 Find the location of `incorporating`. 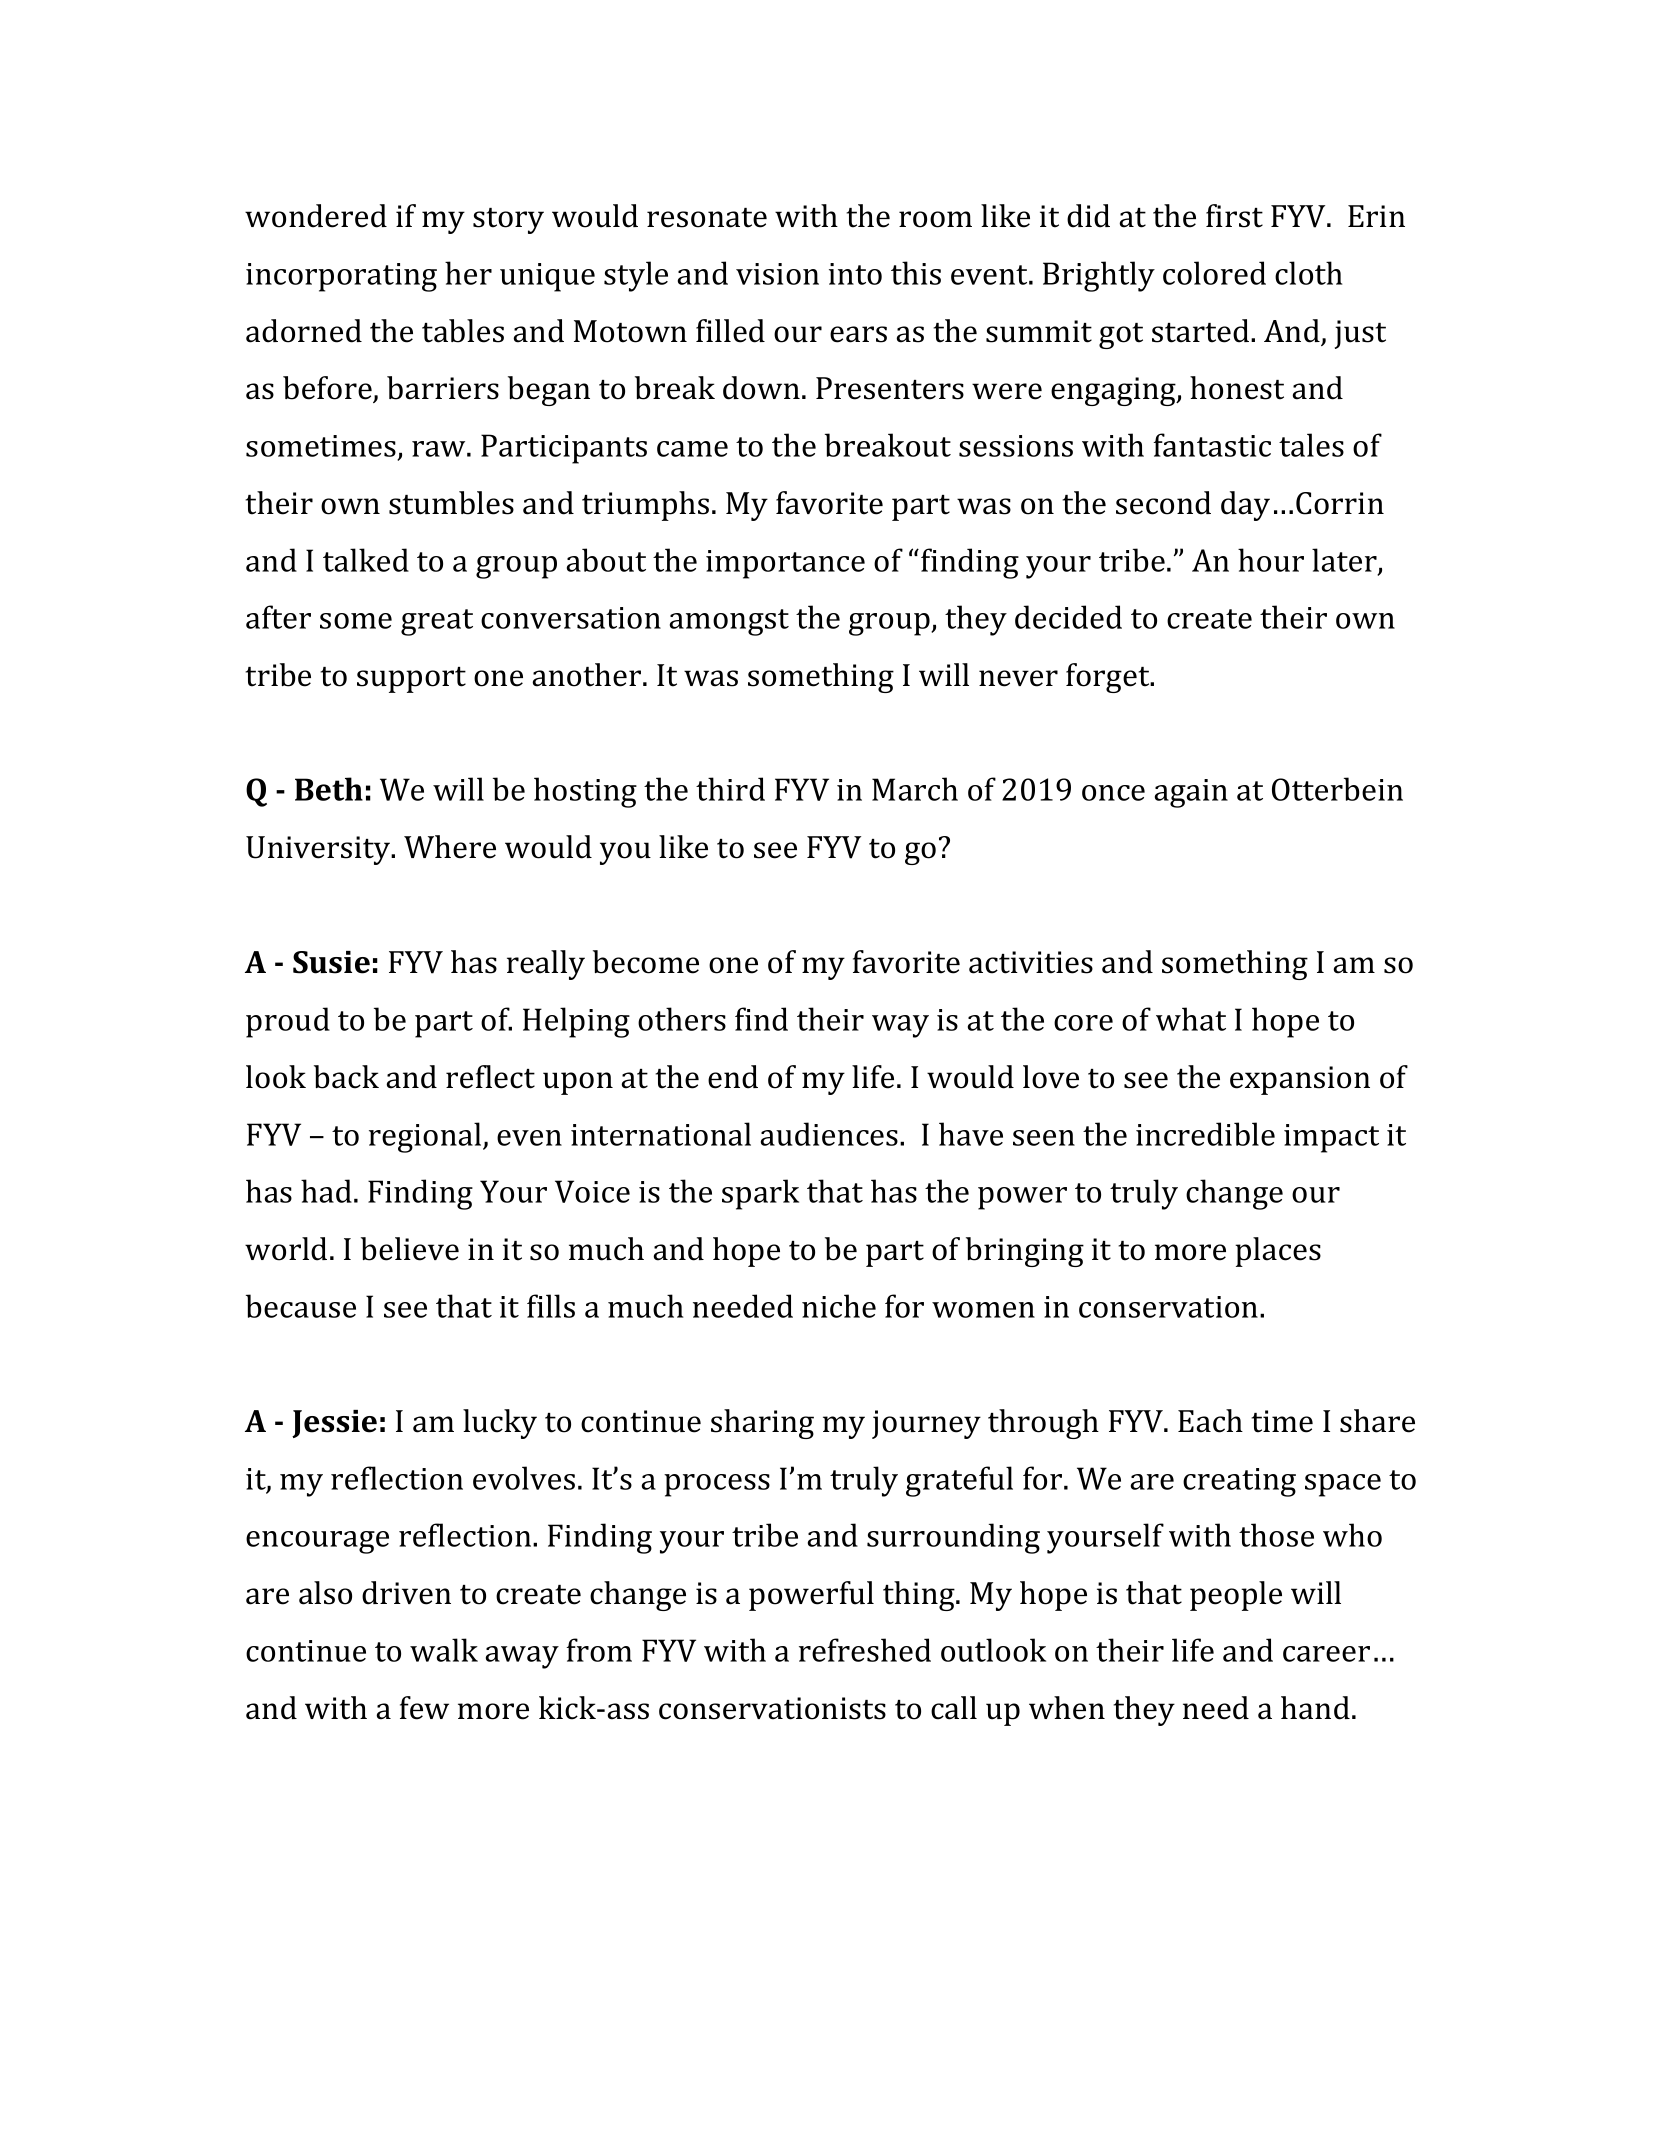

incorporating is located at coordinates (341, 277).
